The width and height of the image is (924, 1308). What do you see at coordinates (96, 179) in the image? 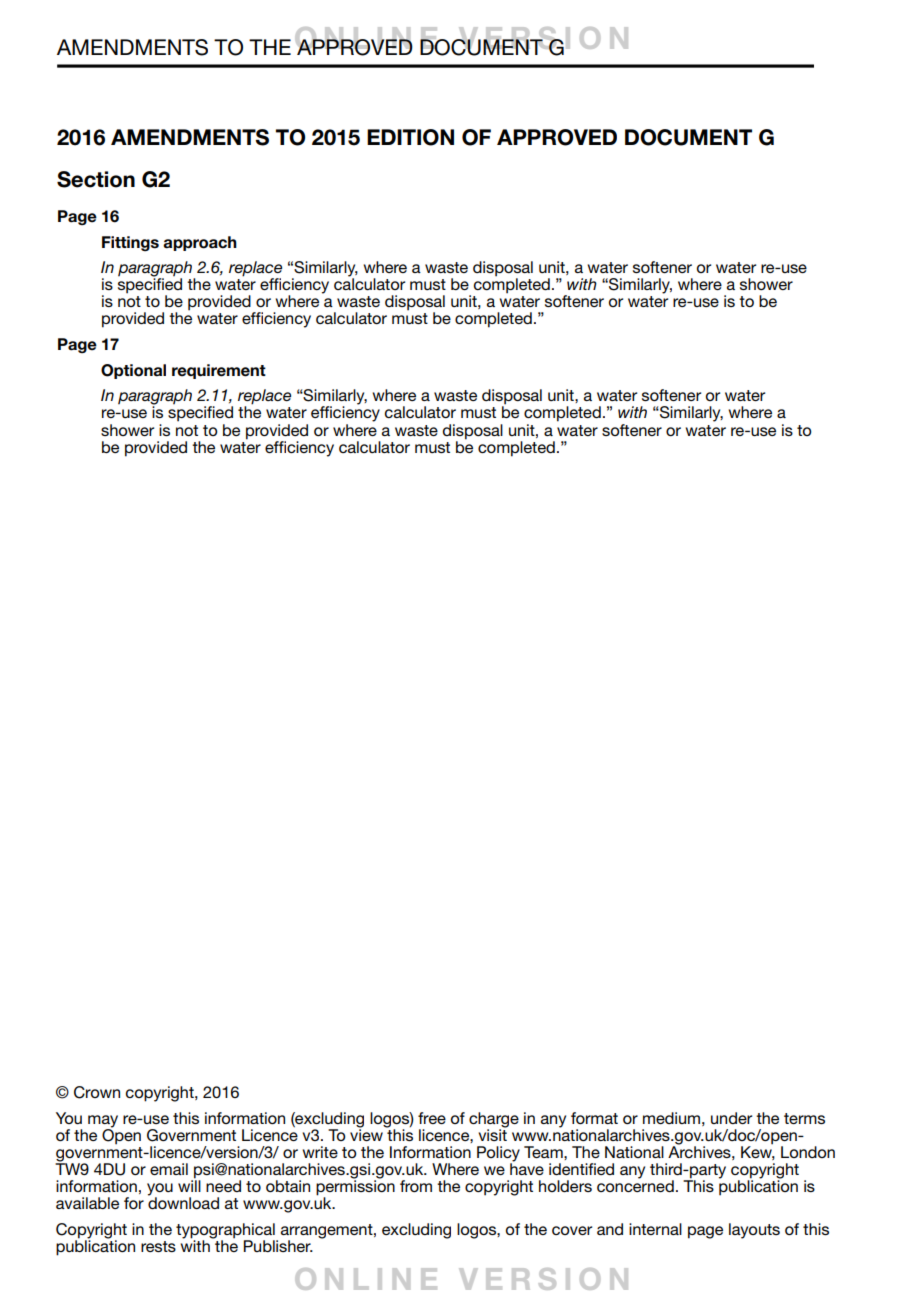
I see `Section` at bounding box center [96, 179].
